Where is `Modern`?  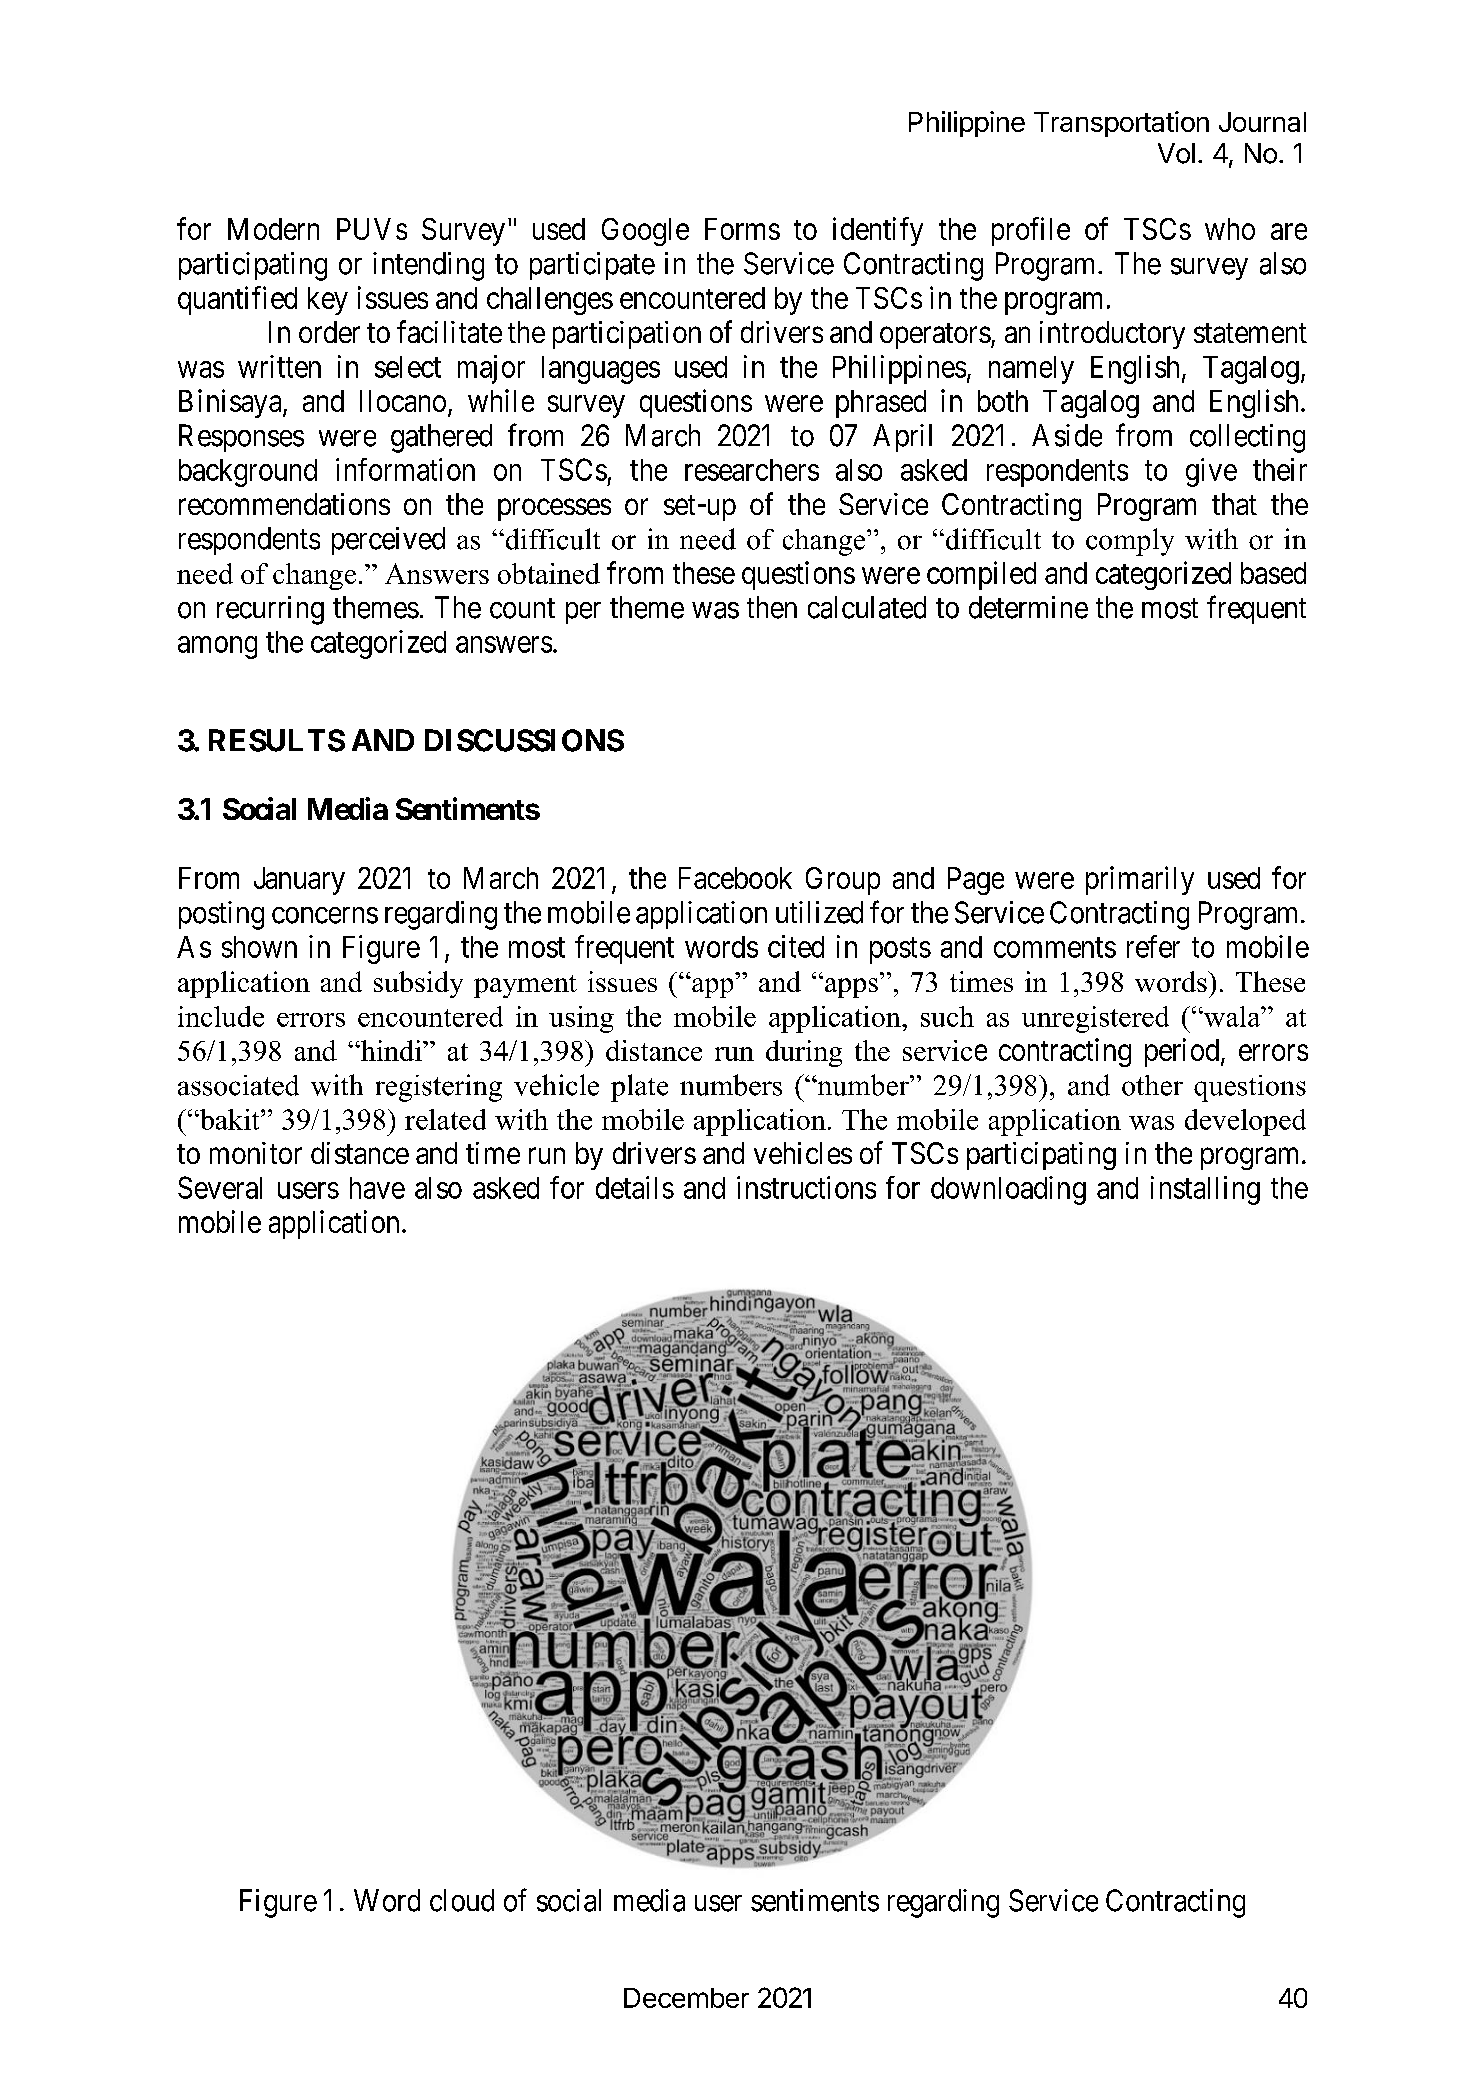 Modern is located at coordinates (273, 229).
